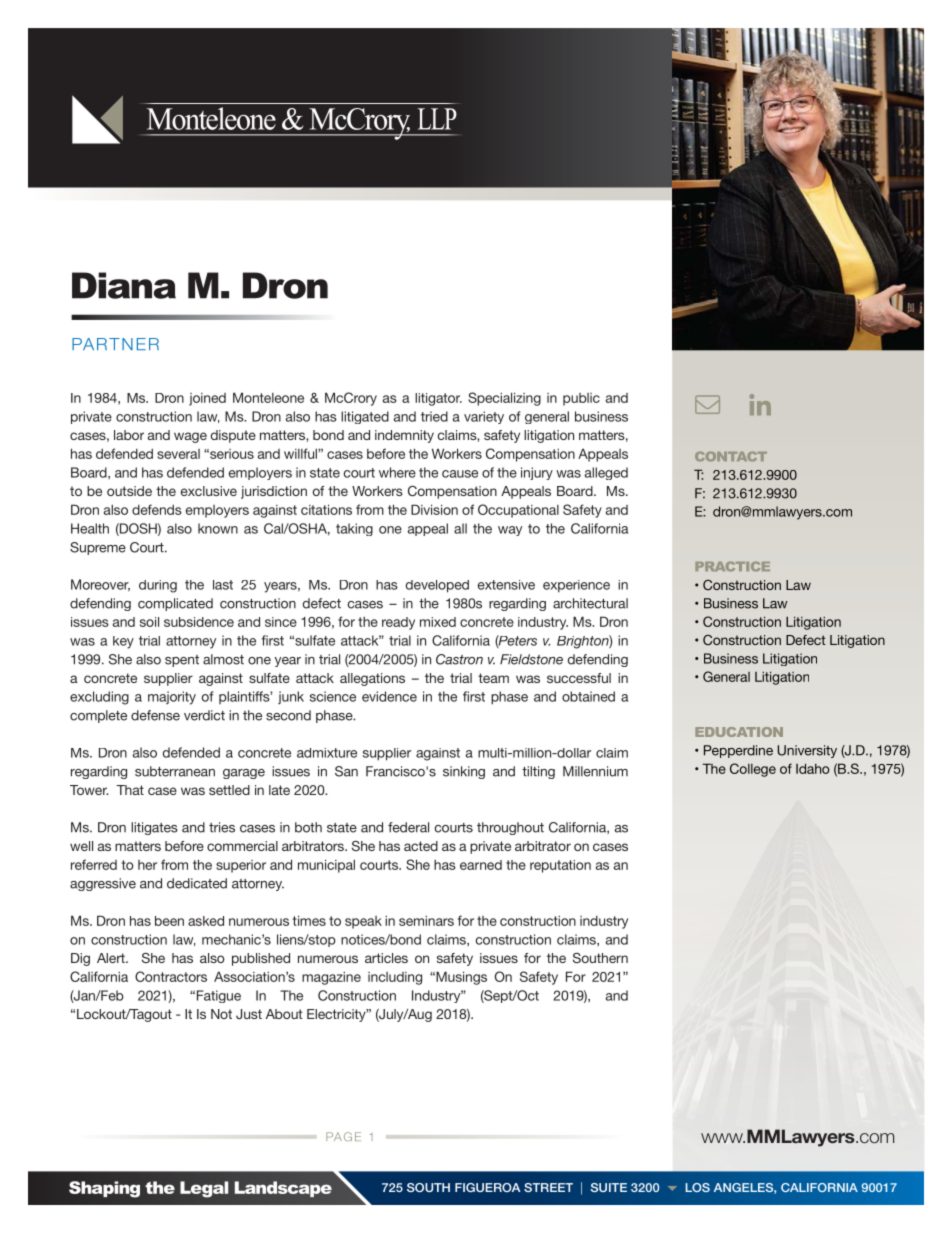 This document has width=952, height=1233. What do you see at coordinates (204, 1189) in the document?
I see `Legal` at bounding box center [204, 1189].
